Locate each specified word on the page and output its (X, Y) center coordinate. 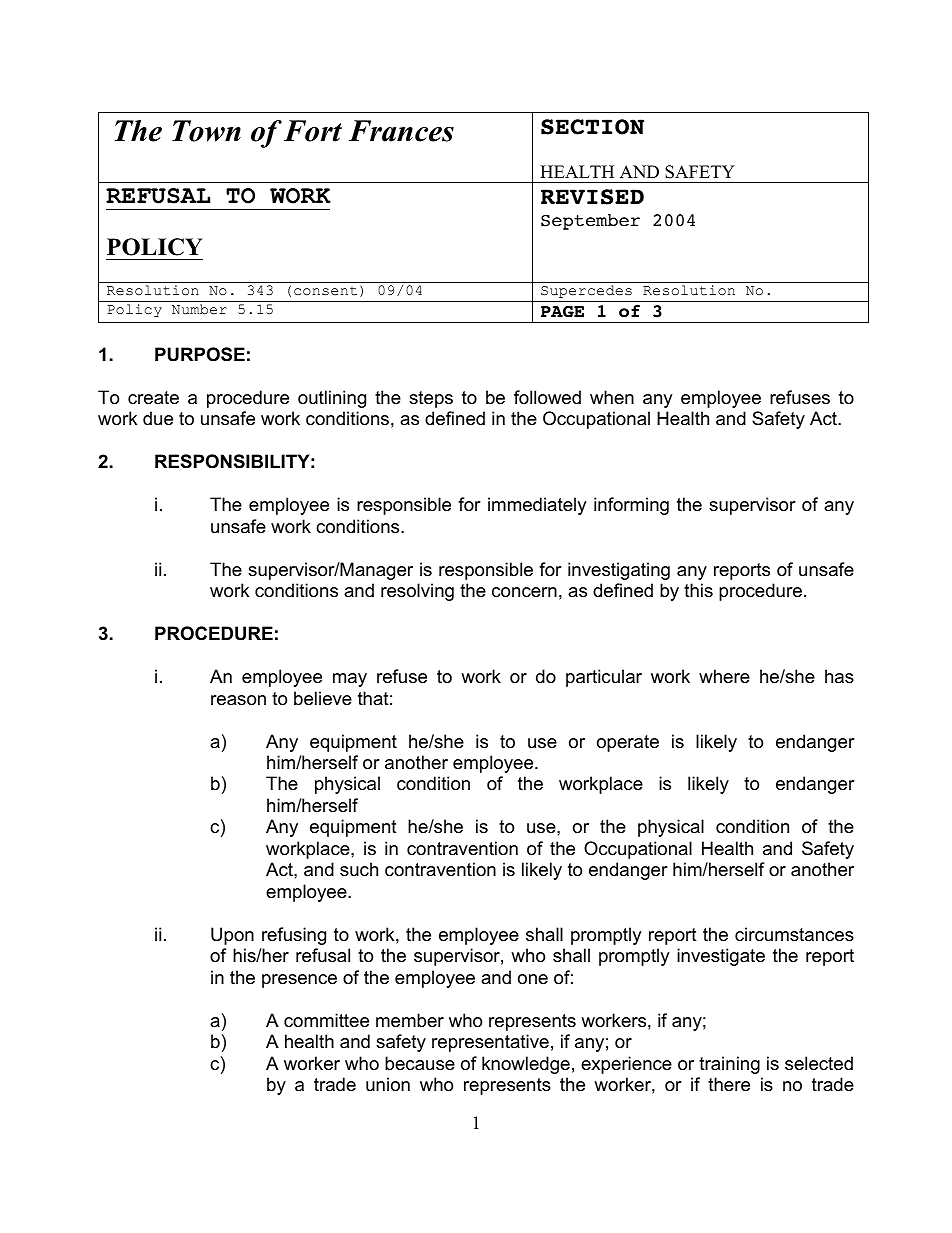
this (698, 590)
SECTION (592, 127)
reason (238, 700)
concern (524, 592)
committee (326, 1020)
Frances (401, 131)
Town (206, 131)
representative (490, 1043)
